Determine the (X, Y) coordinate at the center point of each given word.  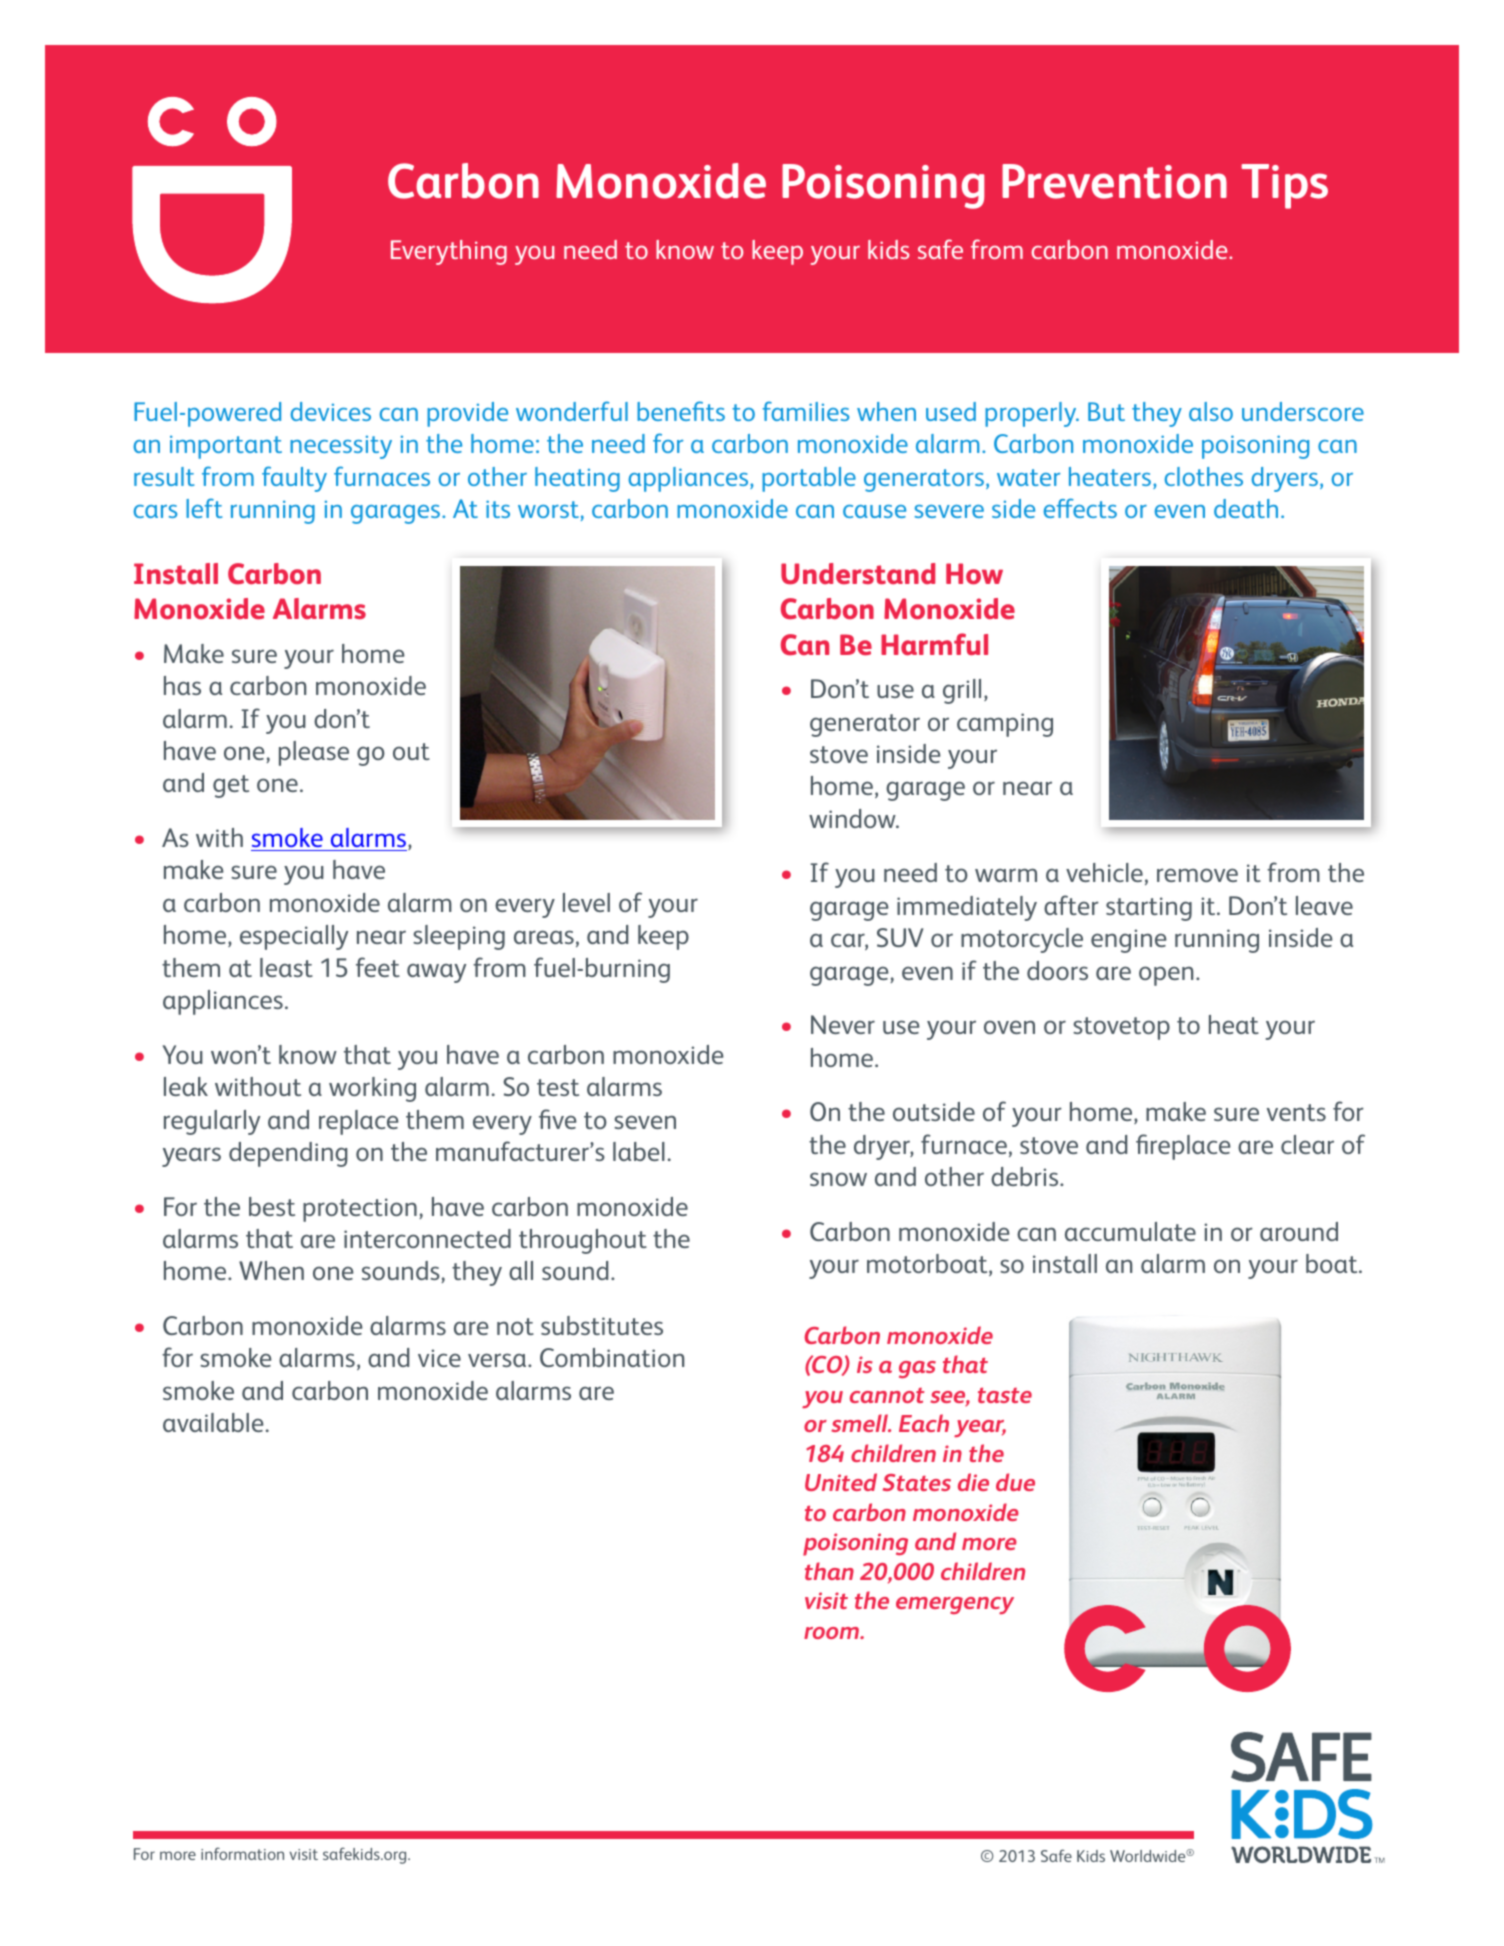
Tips (1284, 186)
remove (1197, 875)
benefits (681, 411)
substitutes (602, 1325)
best (272, 1206)
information (242, 1853)
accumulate (1130, 1231)
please (314, 753)
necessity (341, 447)
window (853, 818)
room (832, 1633)
